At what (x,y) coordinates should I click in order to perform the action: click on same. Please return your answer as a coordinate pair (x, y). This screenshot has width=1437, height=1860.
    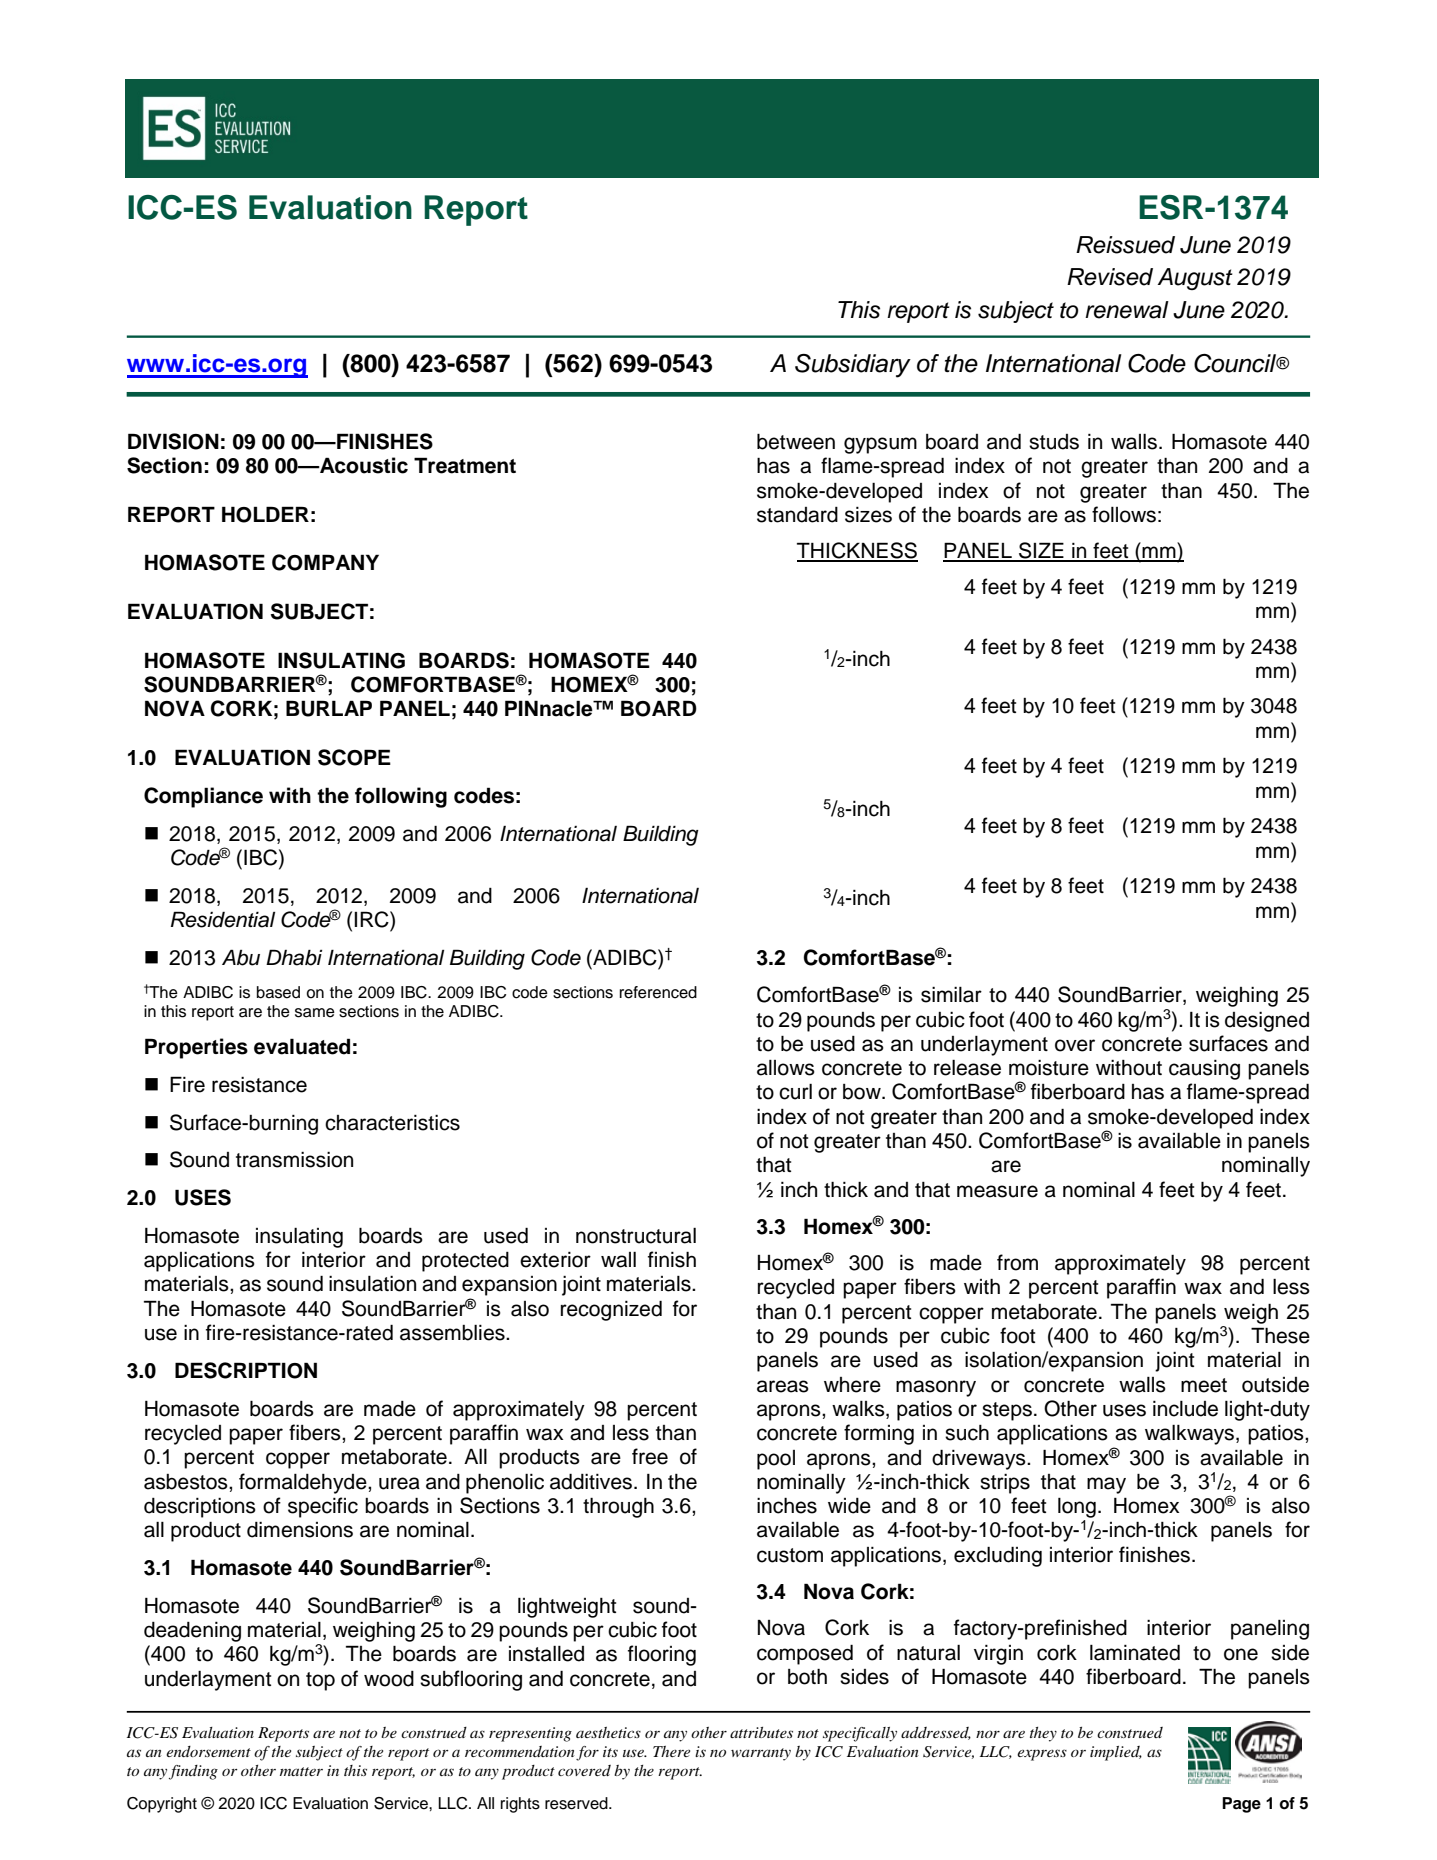
    Looking at the image, I should click on (315, 1013).
